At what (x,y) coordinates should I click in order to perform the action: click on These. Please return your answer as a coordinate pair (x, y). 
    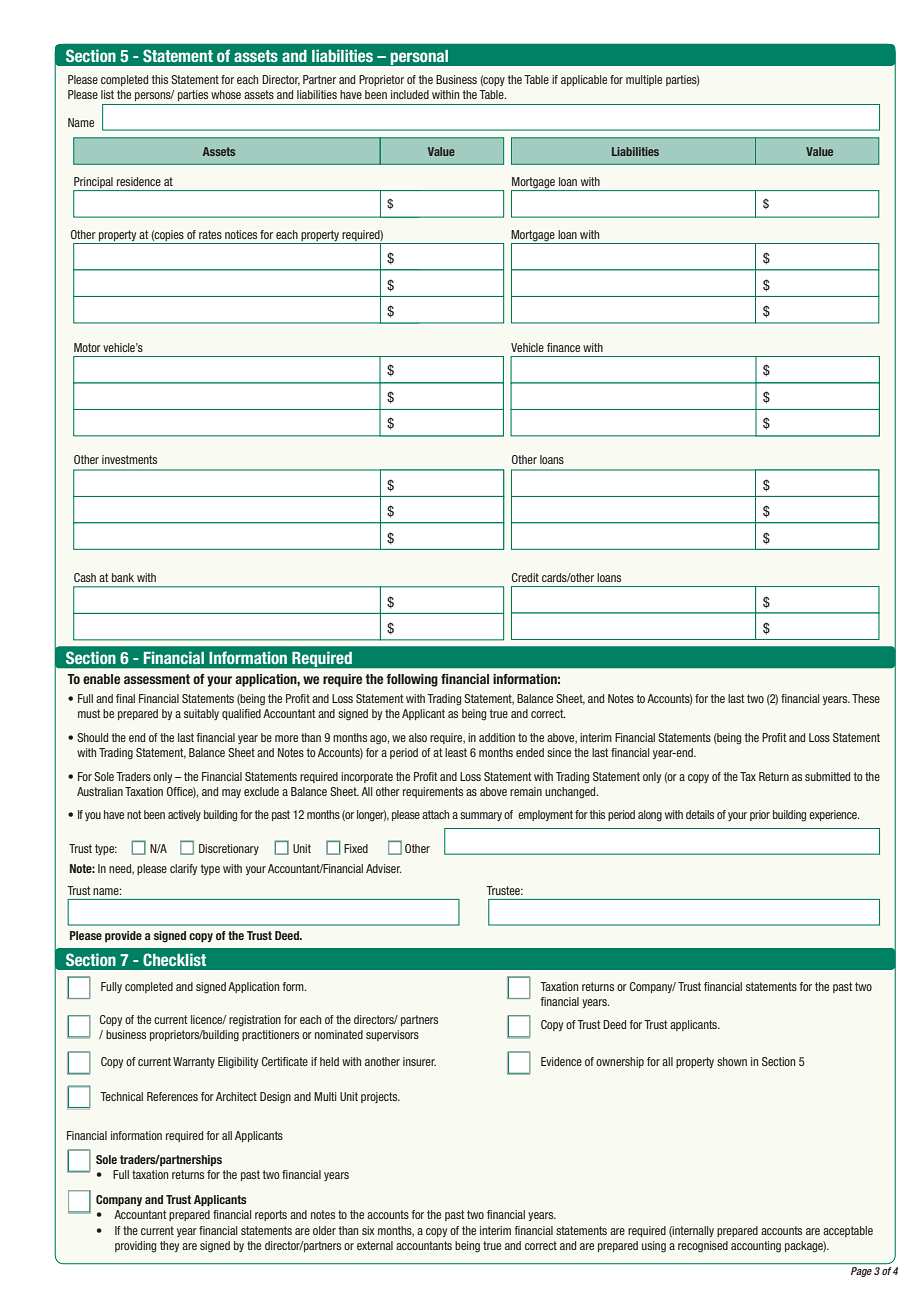
    Looking at the image, I should click on (866, 698).
